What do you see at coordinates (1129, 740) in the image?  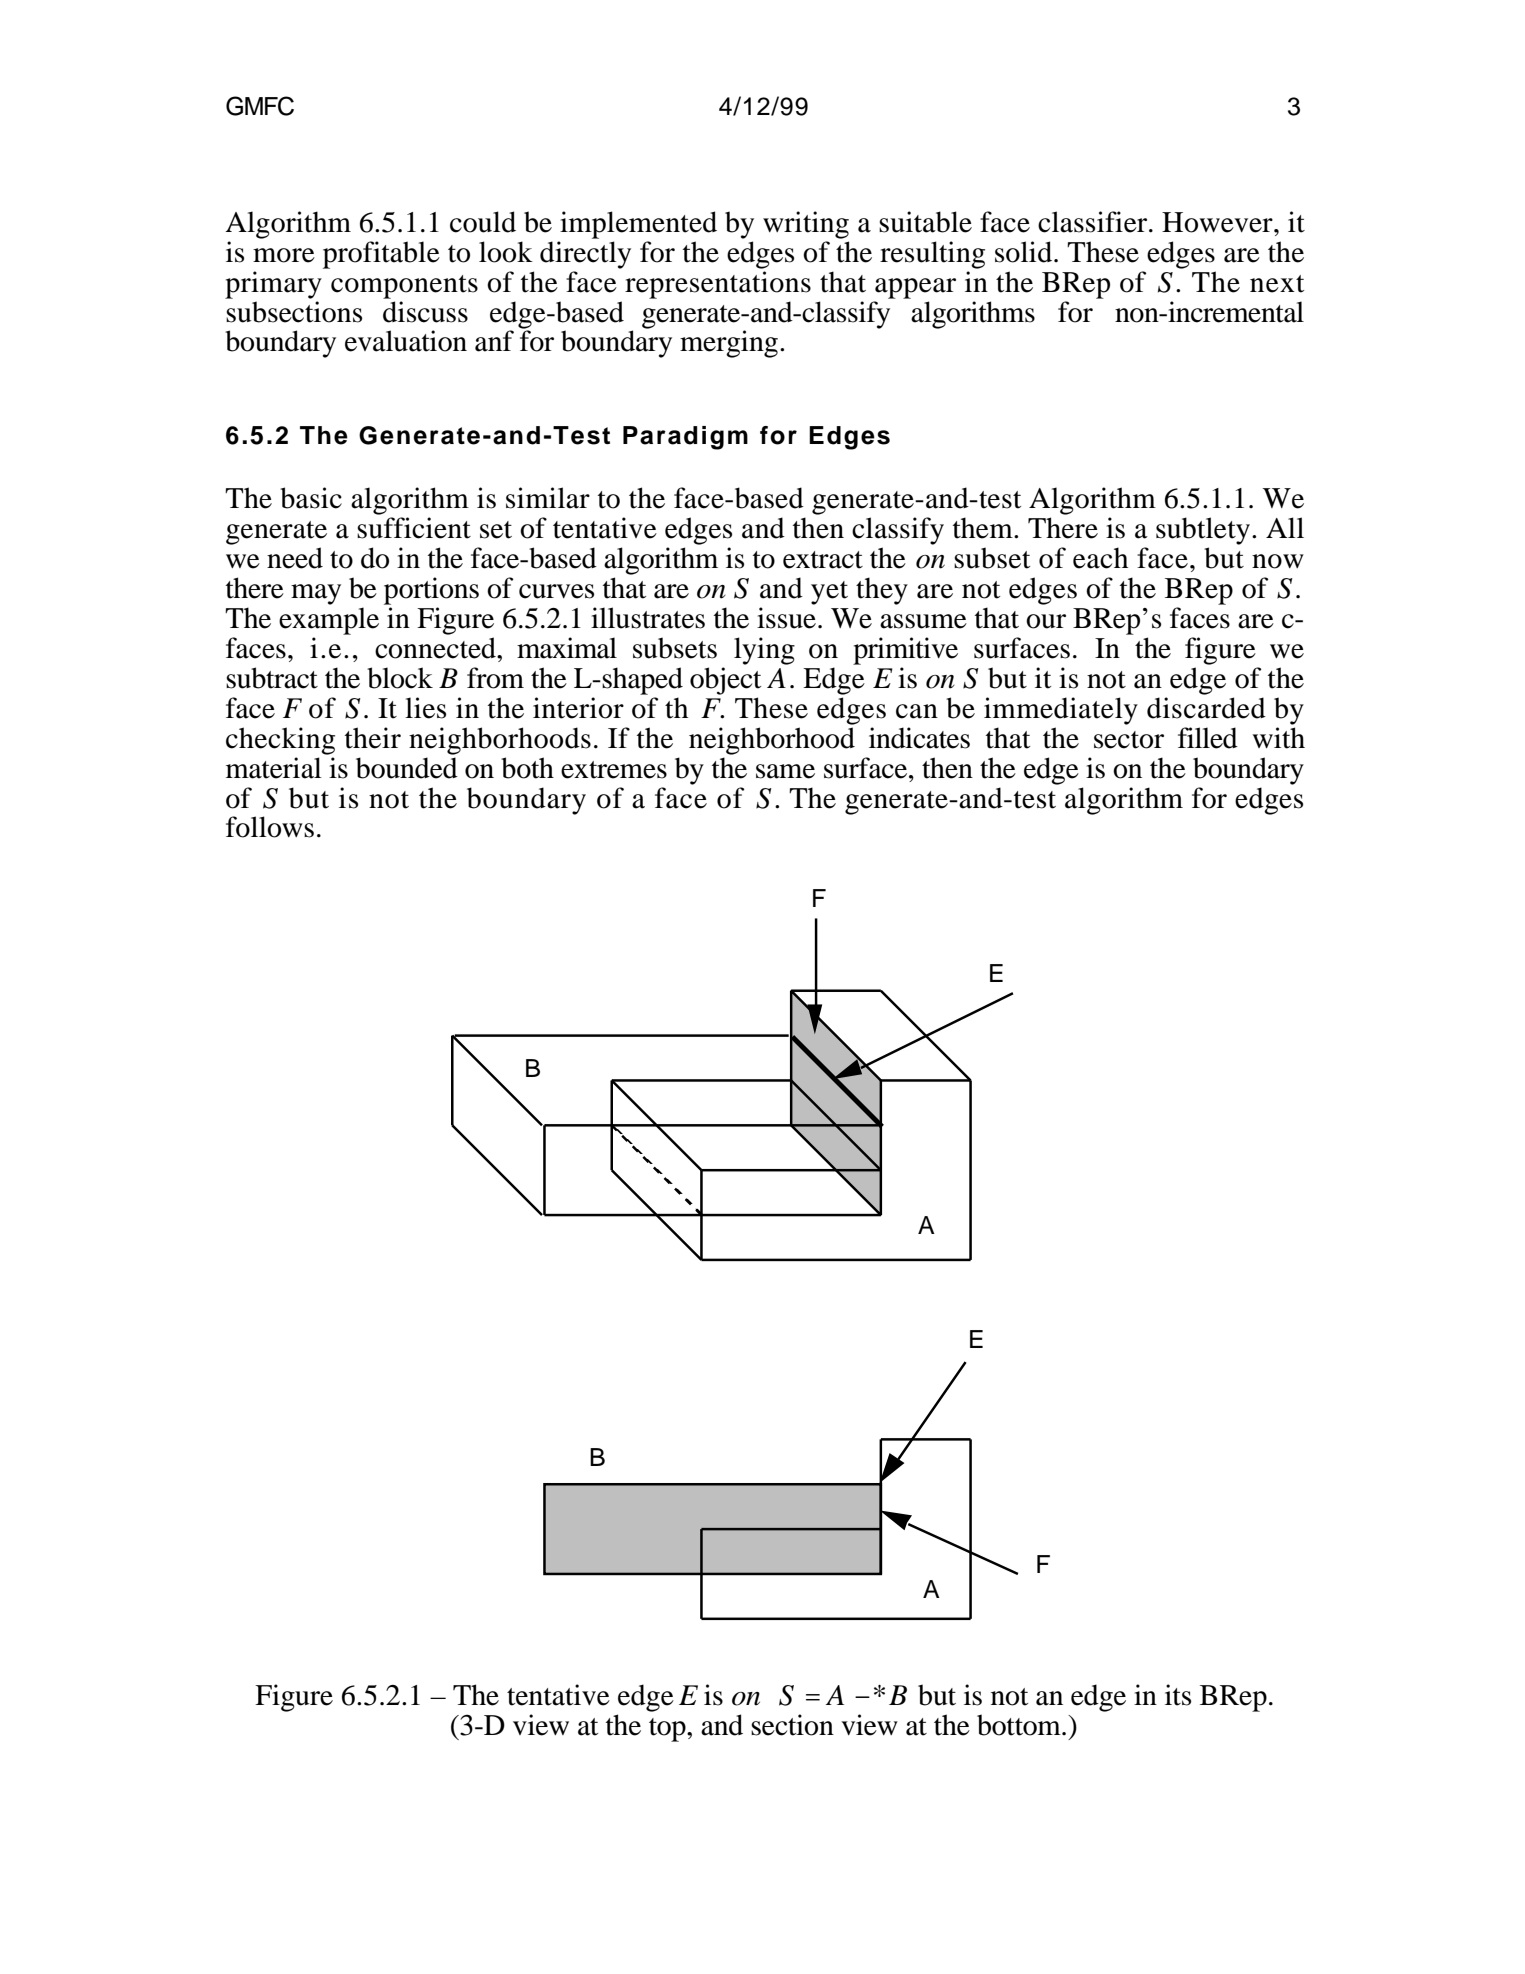 I see `sector` at bounding box center [1129, 740].
